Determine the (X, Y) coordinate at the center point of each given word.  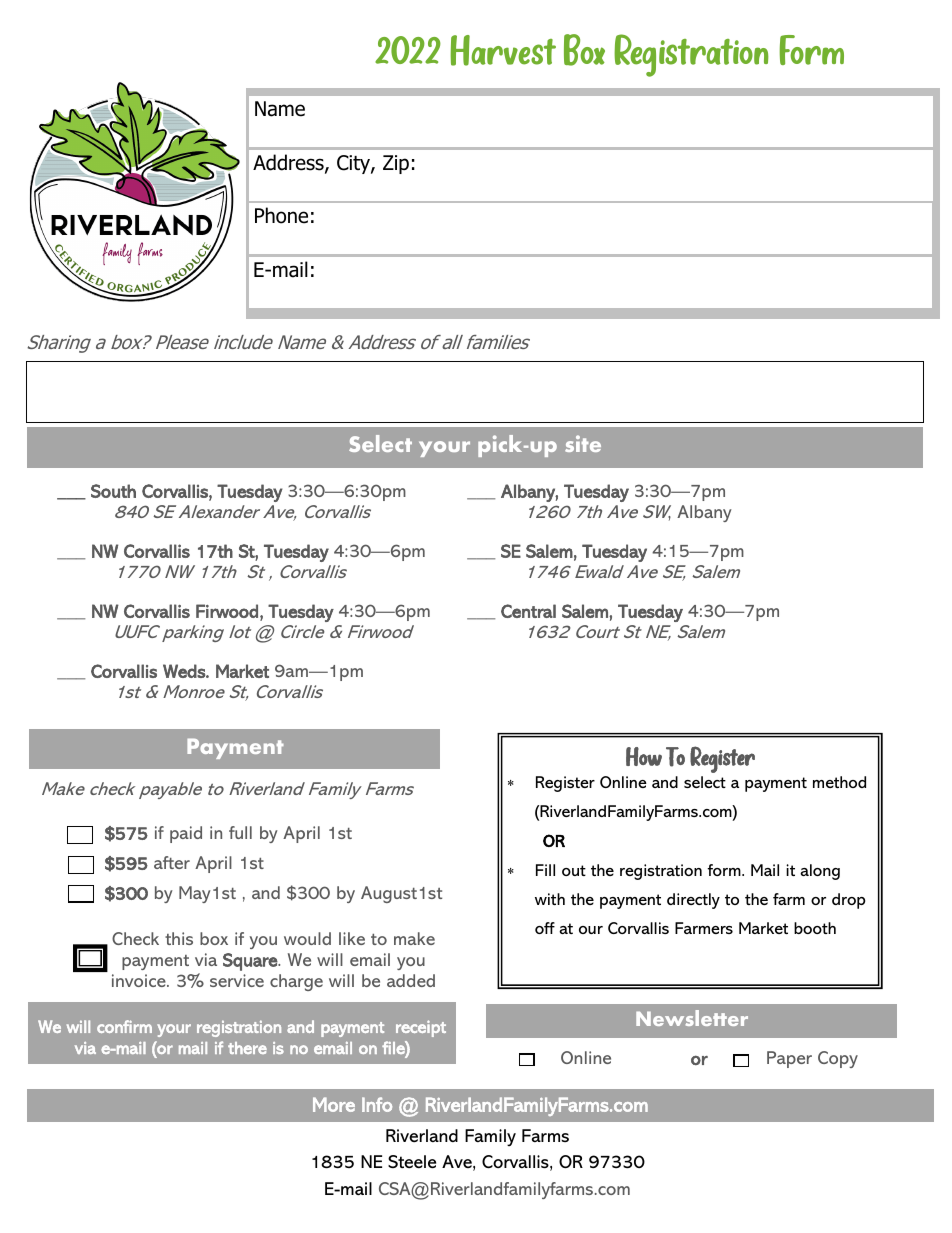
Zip (396, 164)
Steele (412, 1162)
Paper (789, 1059)
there (247, 1048)
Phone (281, 215)
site (583, 443)
